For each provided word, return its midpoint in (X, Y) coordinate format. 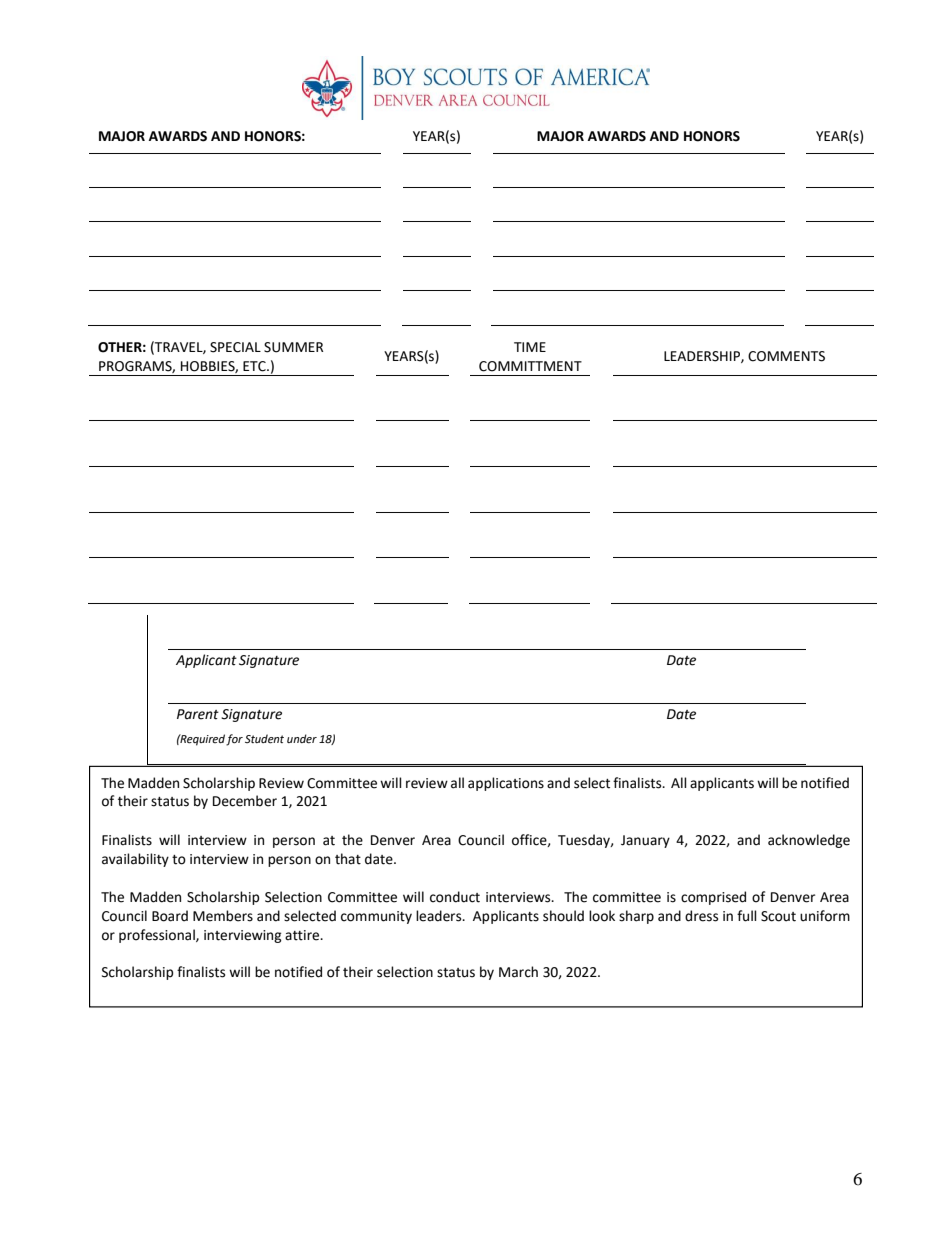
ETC (255, 366)
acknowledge (809, 841)
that (348, 859)
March (518, 972)
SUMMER (293, 347)
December (245, 801)
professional (158, 936)
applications (506, 784)
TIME (530, 347)
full (747, 916)
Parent (198, 714)
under (302, 739)
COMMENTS (786, 356)
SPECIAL (235, 347)
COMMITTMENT (530, 366)
